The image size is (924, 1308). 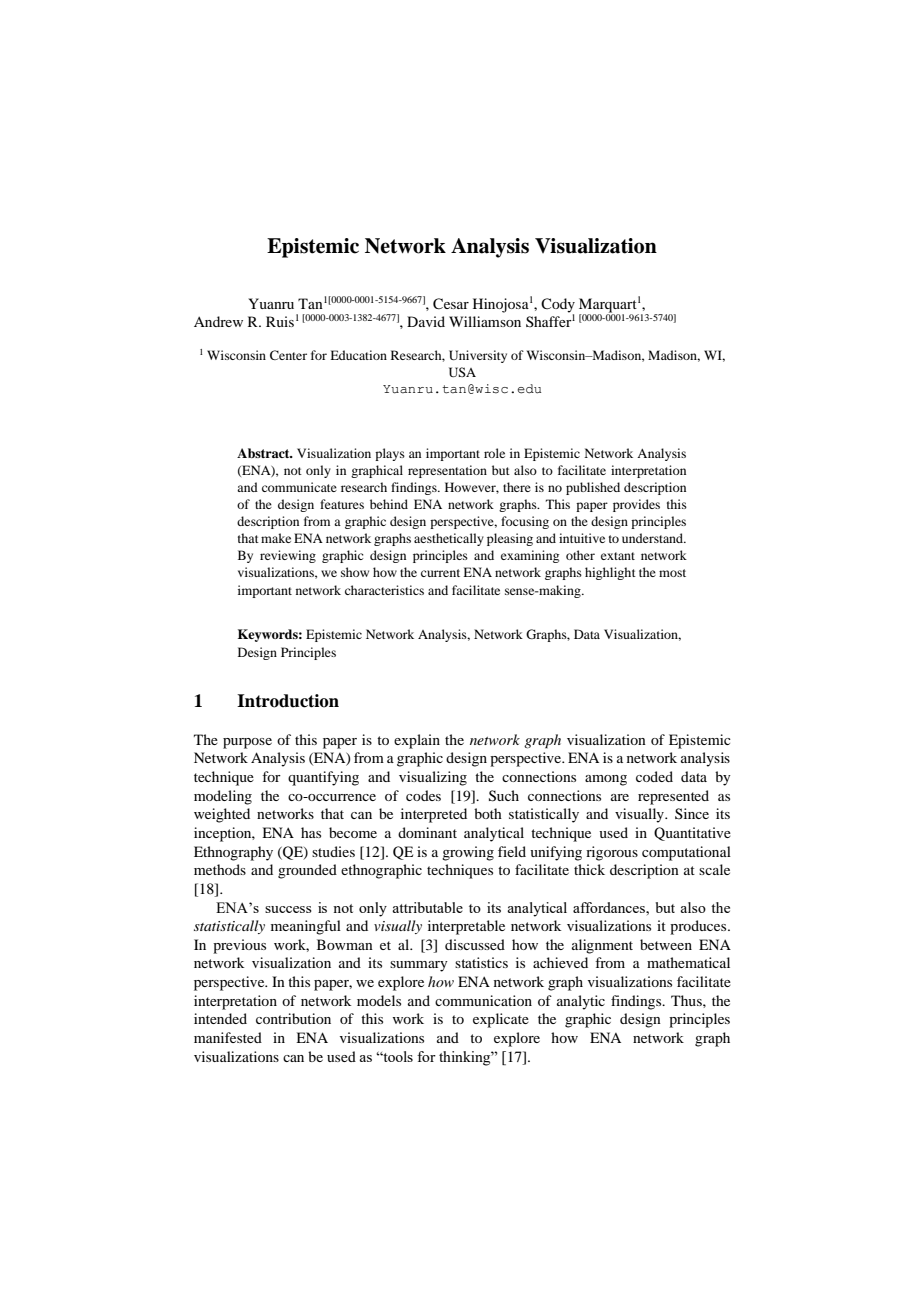 I want to click on Center, so click(x=288, y=355).
